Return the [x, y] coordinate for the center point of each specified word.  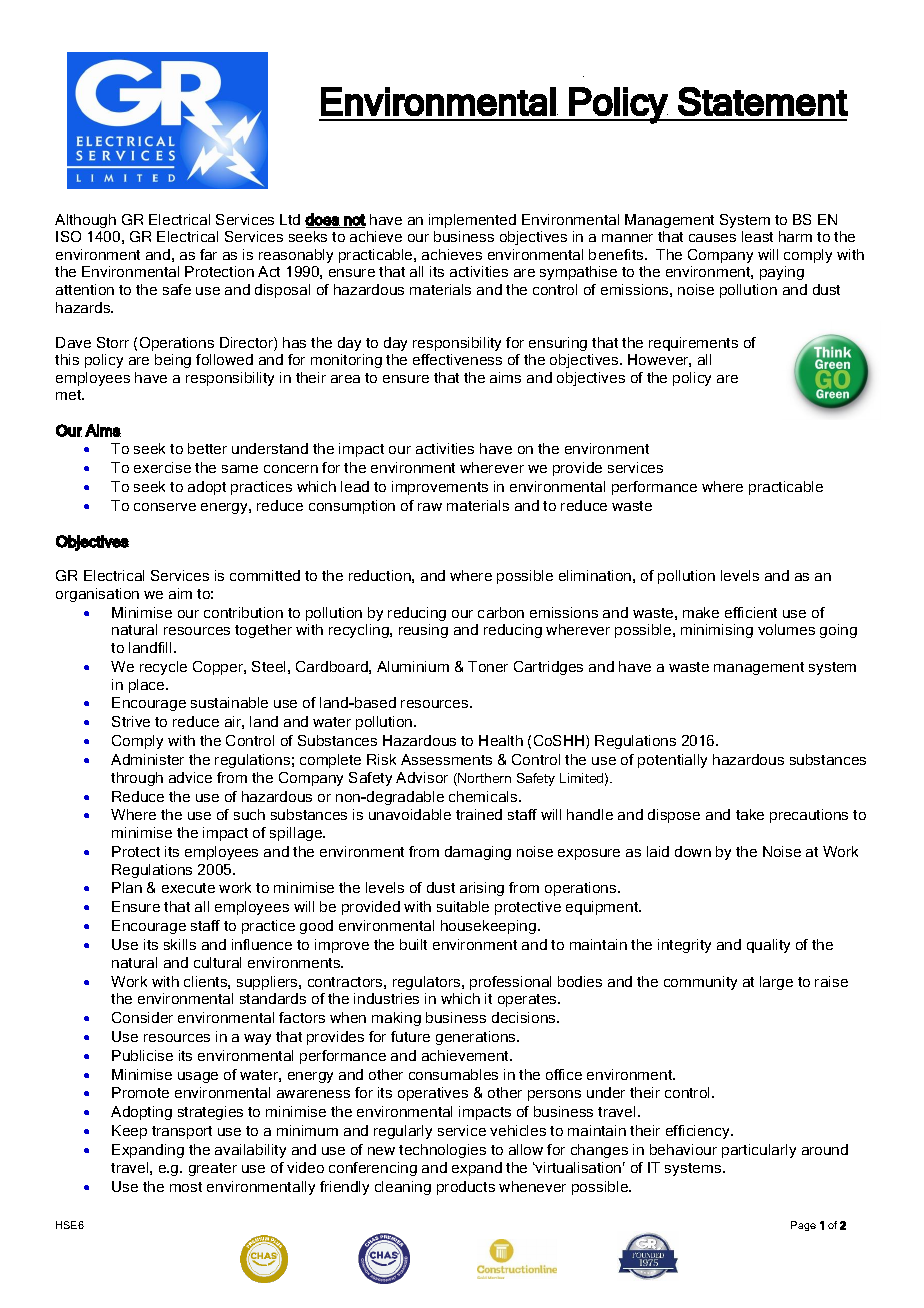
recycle [163, 668]
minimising [717, 631]
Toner [488, 666]
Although [85, 221]
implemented [472, 221]
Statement [763, 101]
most [186, 1187]
